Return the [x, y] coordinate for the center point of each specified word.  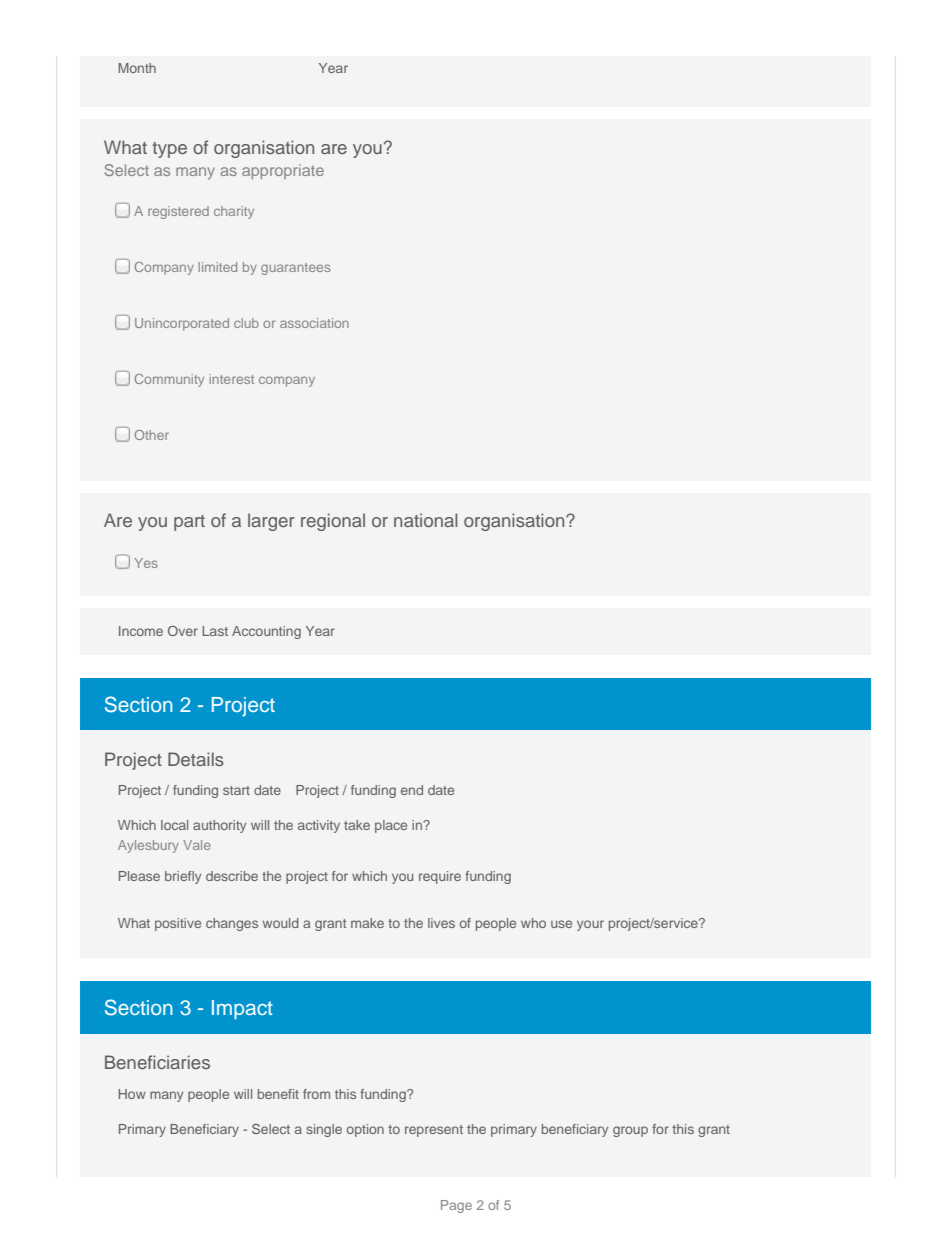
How [132, 1094]
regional [333, 522]
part [189, 523]
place [391, 826]
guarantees [296, 269]
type [169, 150]
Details [196, 759]
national [425, 520]
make [367, 923]
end [412, 790]
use [561, 924]
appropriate [283, 171]
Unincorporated [182, 324]
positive [178, 924]
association [314, 323]
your [590, 925]
